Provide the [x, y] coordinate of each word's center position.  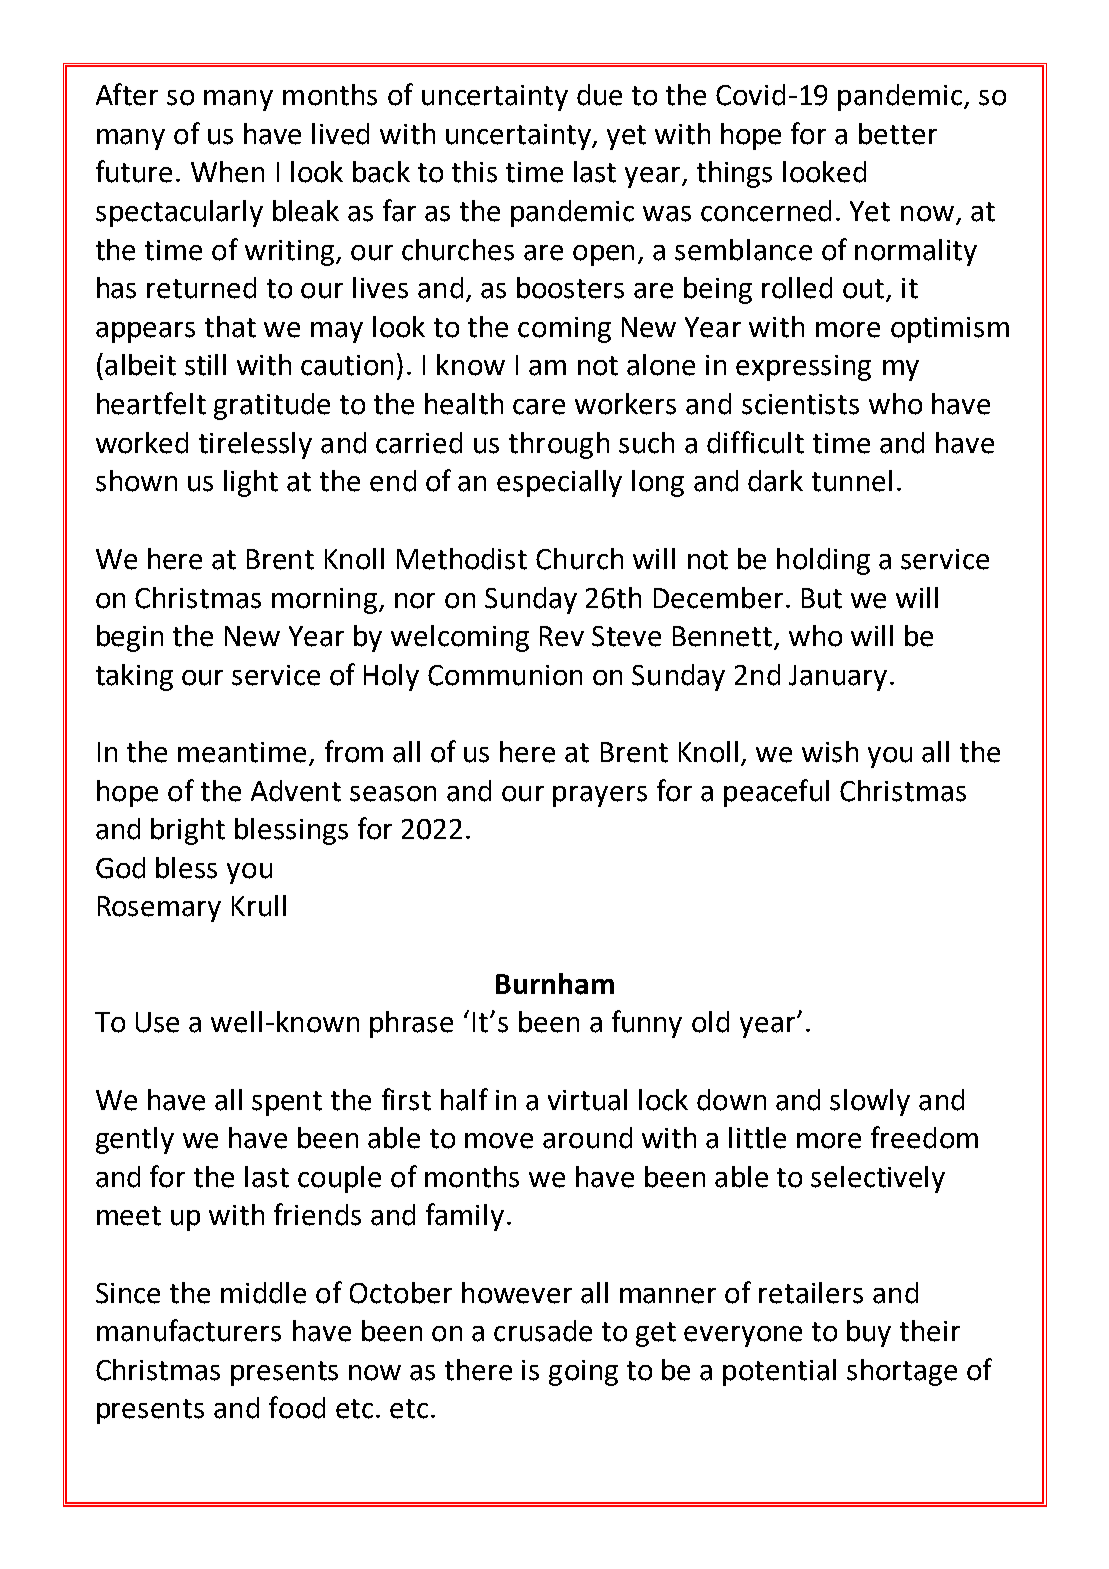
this [474, 172]
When [227, 172]
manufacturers [189, 1330]
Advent [296, 791]
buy [869, 1333]
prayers [600, 796]
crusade [543, 1331]
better [898, 134]
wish [830, 752]
